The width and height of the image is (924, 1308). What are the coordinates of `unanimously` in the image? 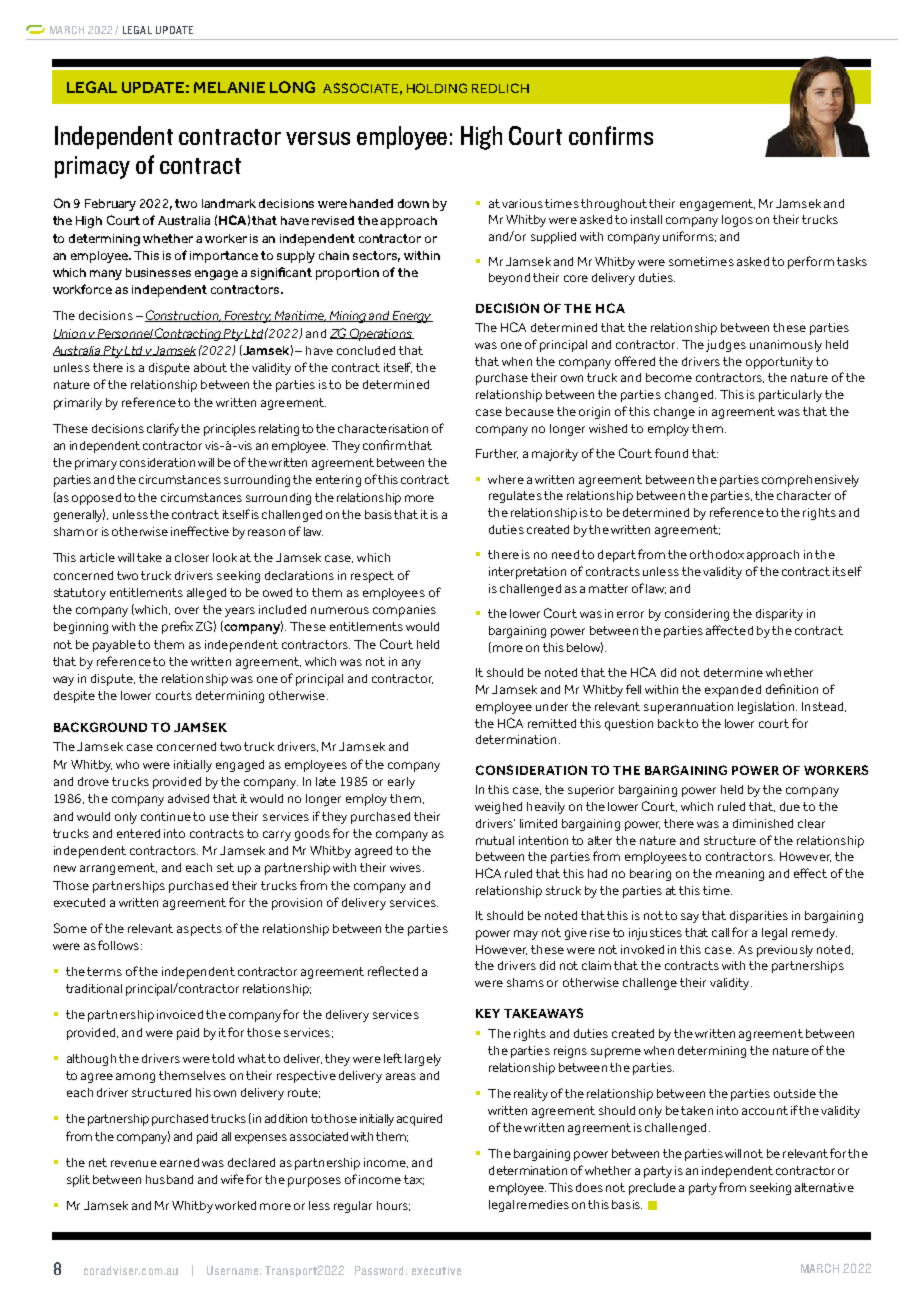 It's located at (786, 346).
